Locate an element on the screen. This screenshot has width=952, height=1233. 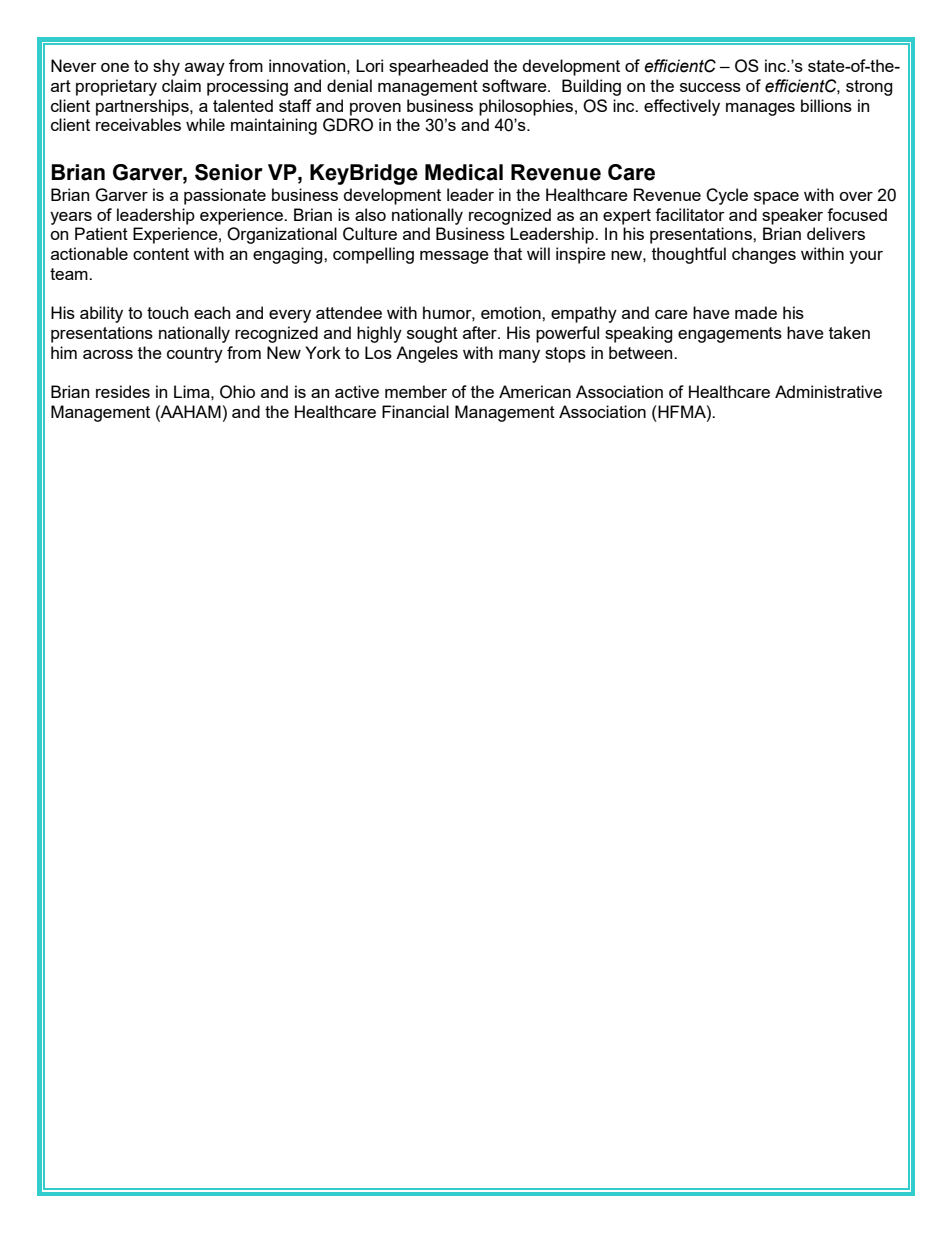
member is located at coordinates (416, 391).
